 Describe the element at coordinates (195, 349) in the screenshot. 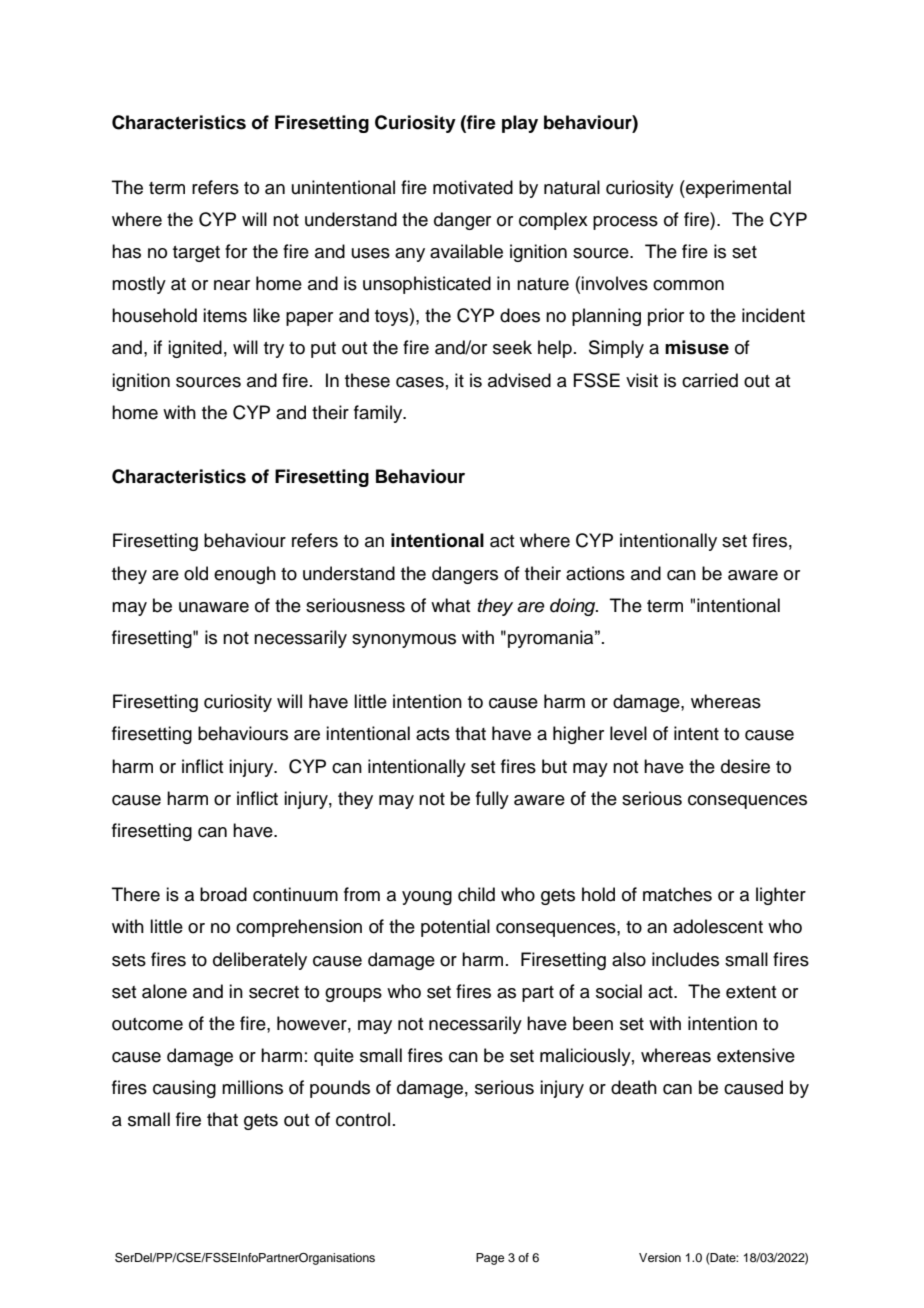

I see `ignited` at that location.
